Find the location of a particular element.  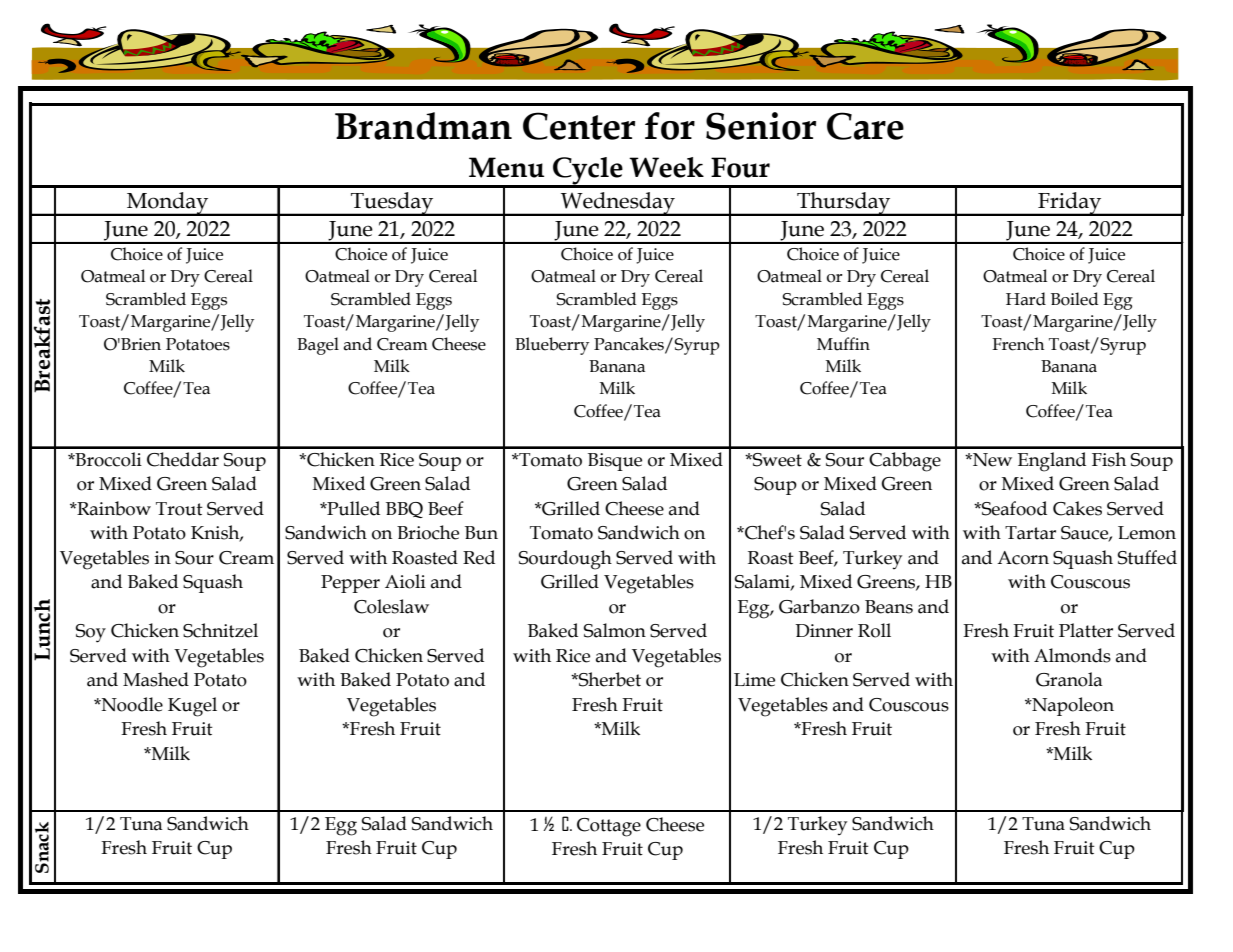

Bisque is located at coordinates (615, 462).
